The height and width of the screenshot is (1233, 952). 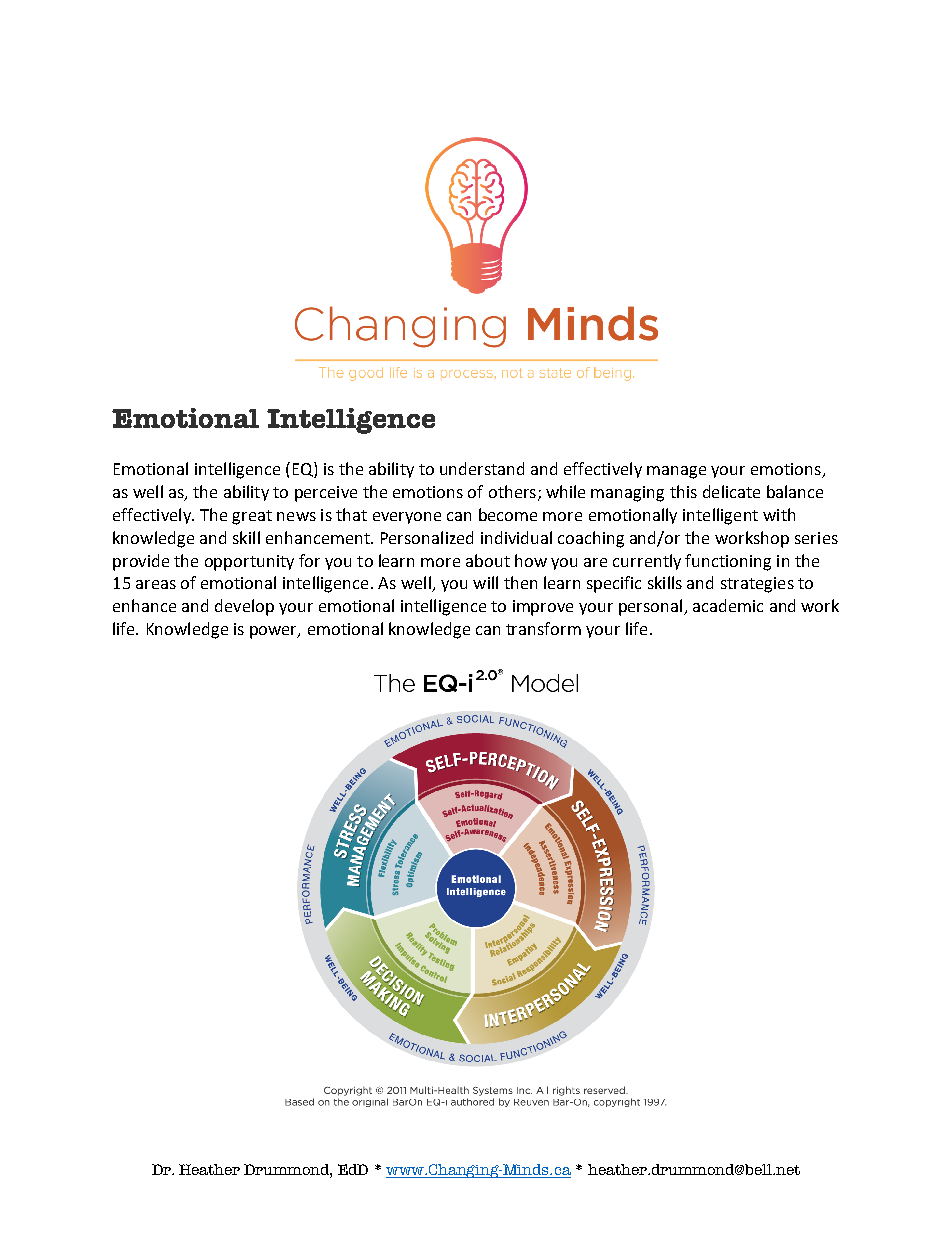 I want to click on intelligent, so click(x=720, y=516).
